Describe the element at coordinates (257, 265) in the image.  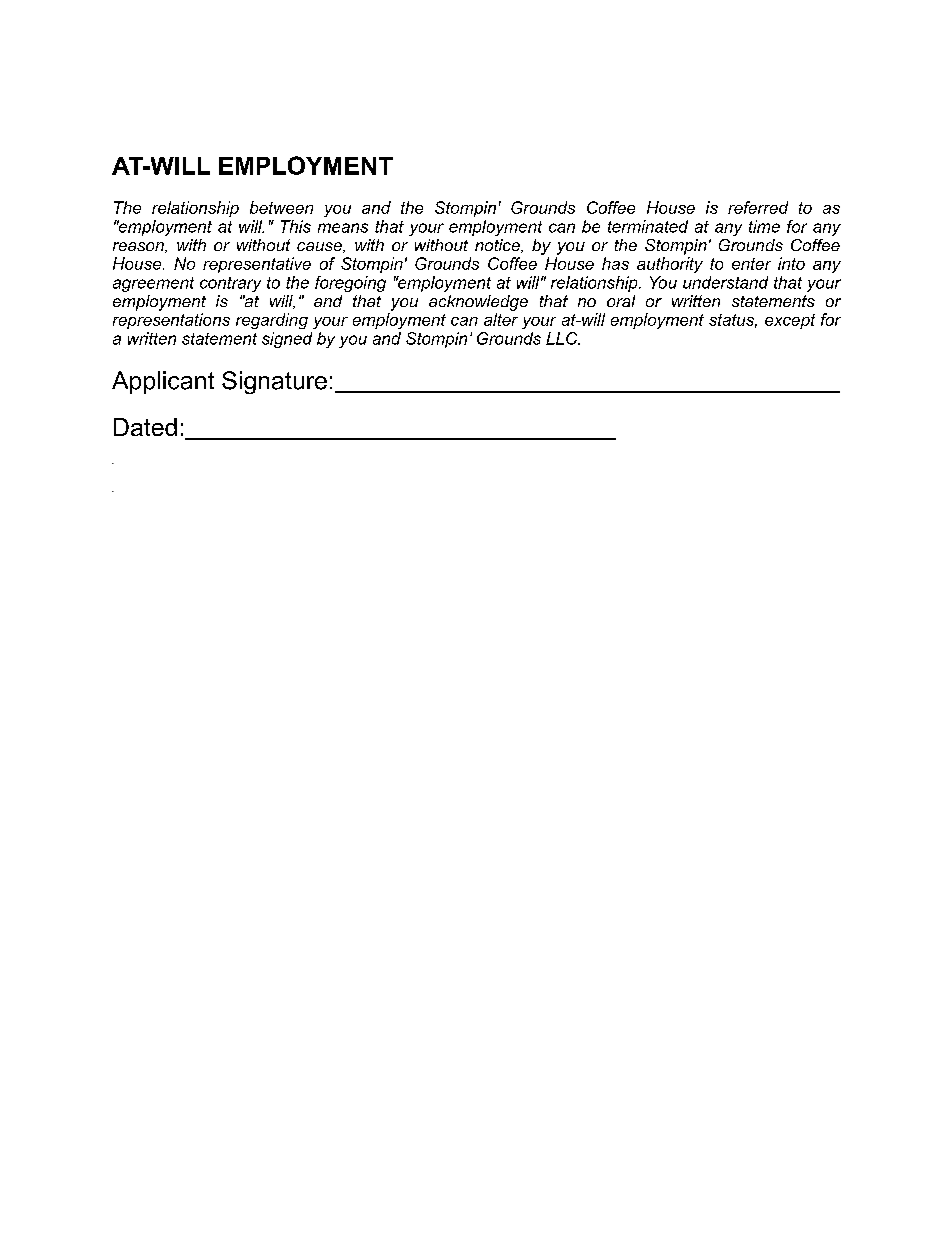
I see `representative` at that location.
